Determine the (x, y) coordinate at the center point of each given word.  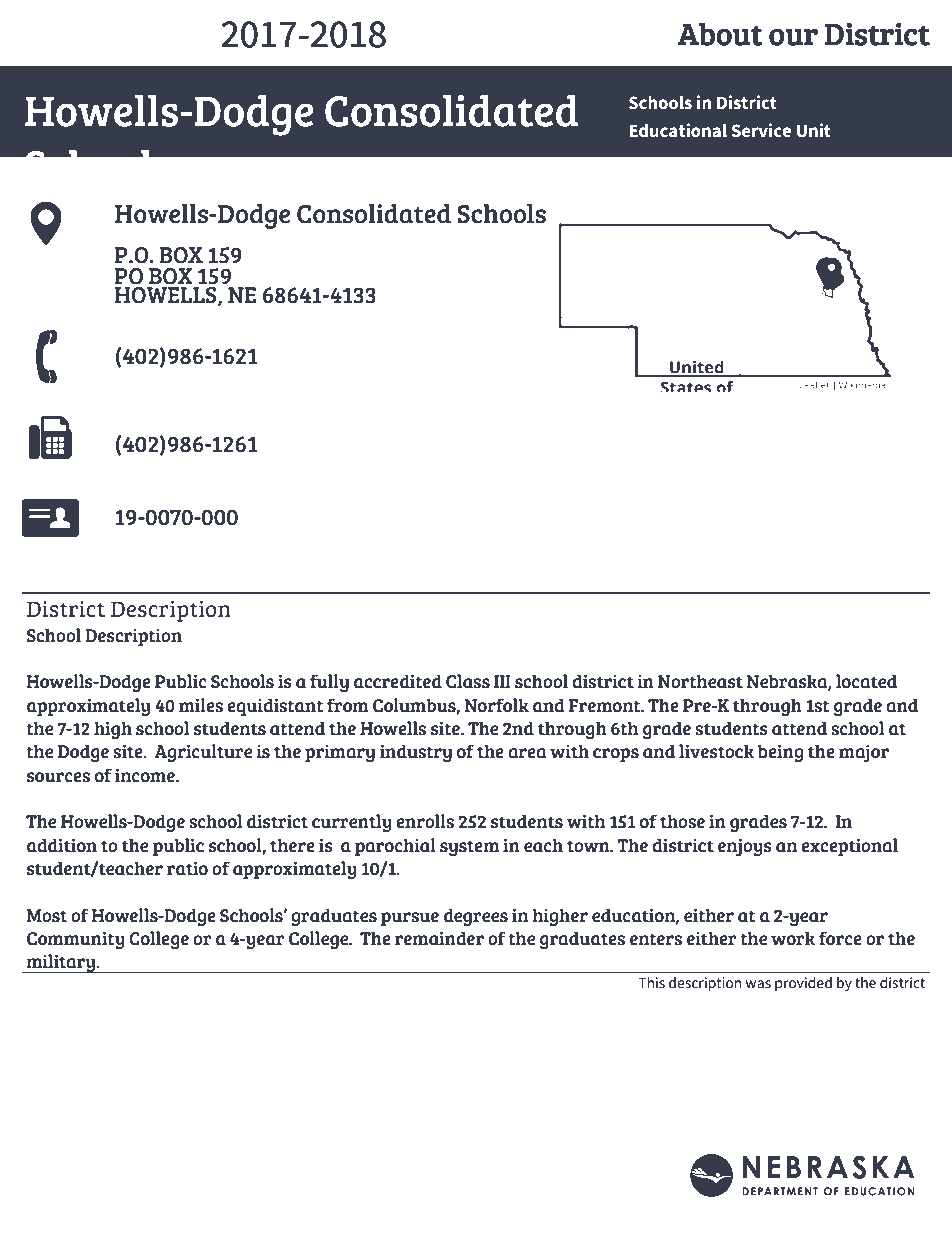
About (720, 34)
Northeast (700, 682)
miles (201, 705)
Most (46, 916)
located (866, 681)
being (780, 753)
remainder (439, 939)
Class (468, 681)
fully (329, 683)
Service (761, 130)
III (502, 681)
